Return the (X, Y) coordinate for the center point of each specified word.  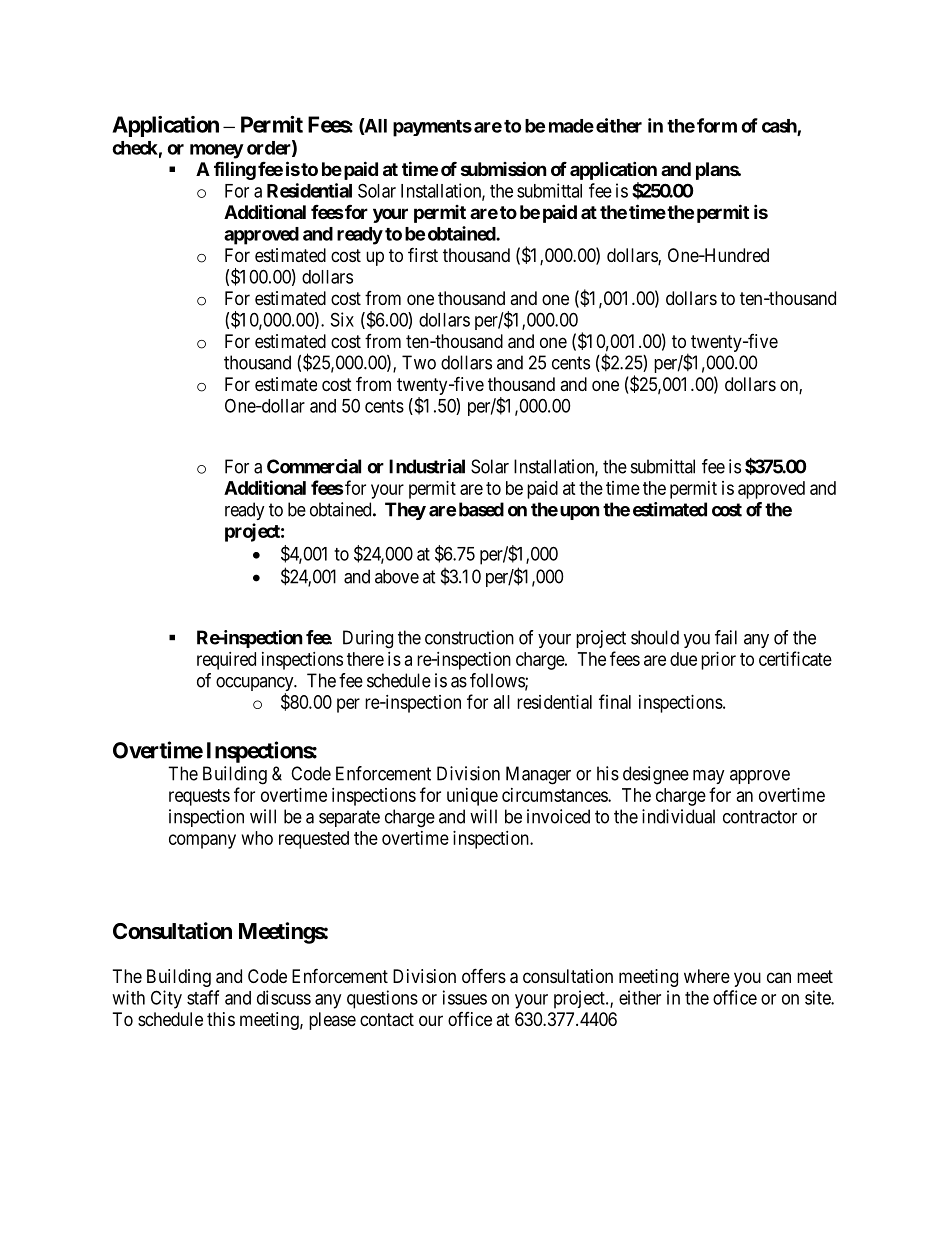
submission (504, 168)
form (717, 125)
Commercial (314, 466)
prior (718, 661)
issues (465, 997)
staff (203, 997)
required (226, 661)
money (217, 151)
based (481, 509)
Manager (538, 775)
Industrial (427, 466)
